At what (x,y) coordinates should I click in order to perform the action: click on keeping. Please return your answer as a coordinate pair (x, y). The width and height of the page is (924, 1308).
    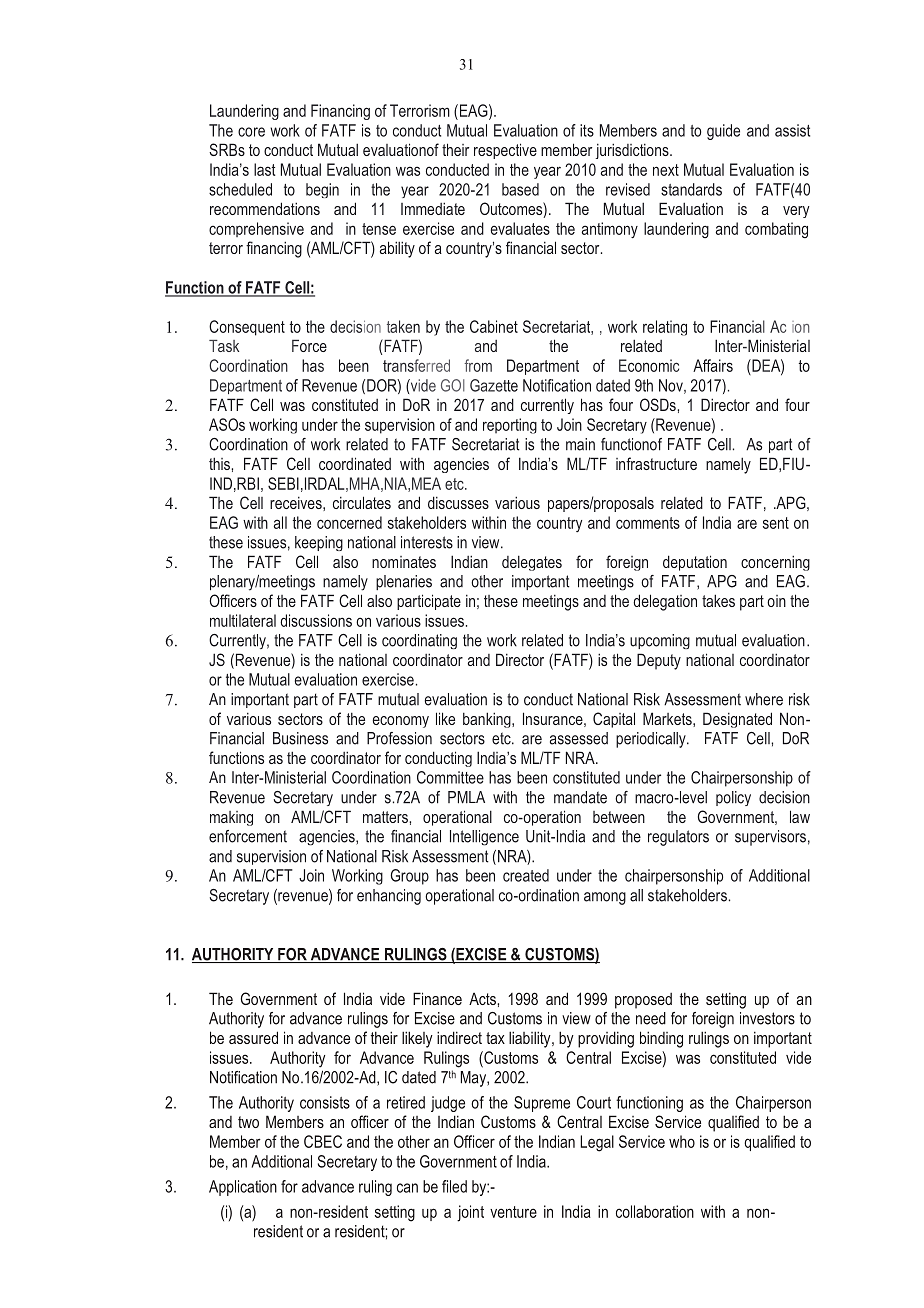
    Looking at the image, I should click on (319, 543).
